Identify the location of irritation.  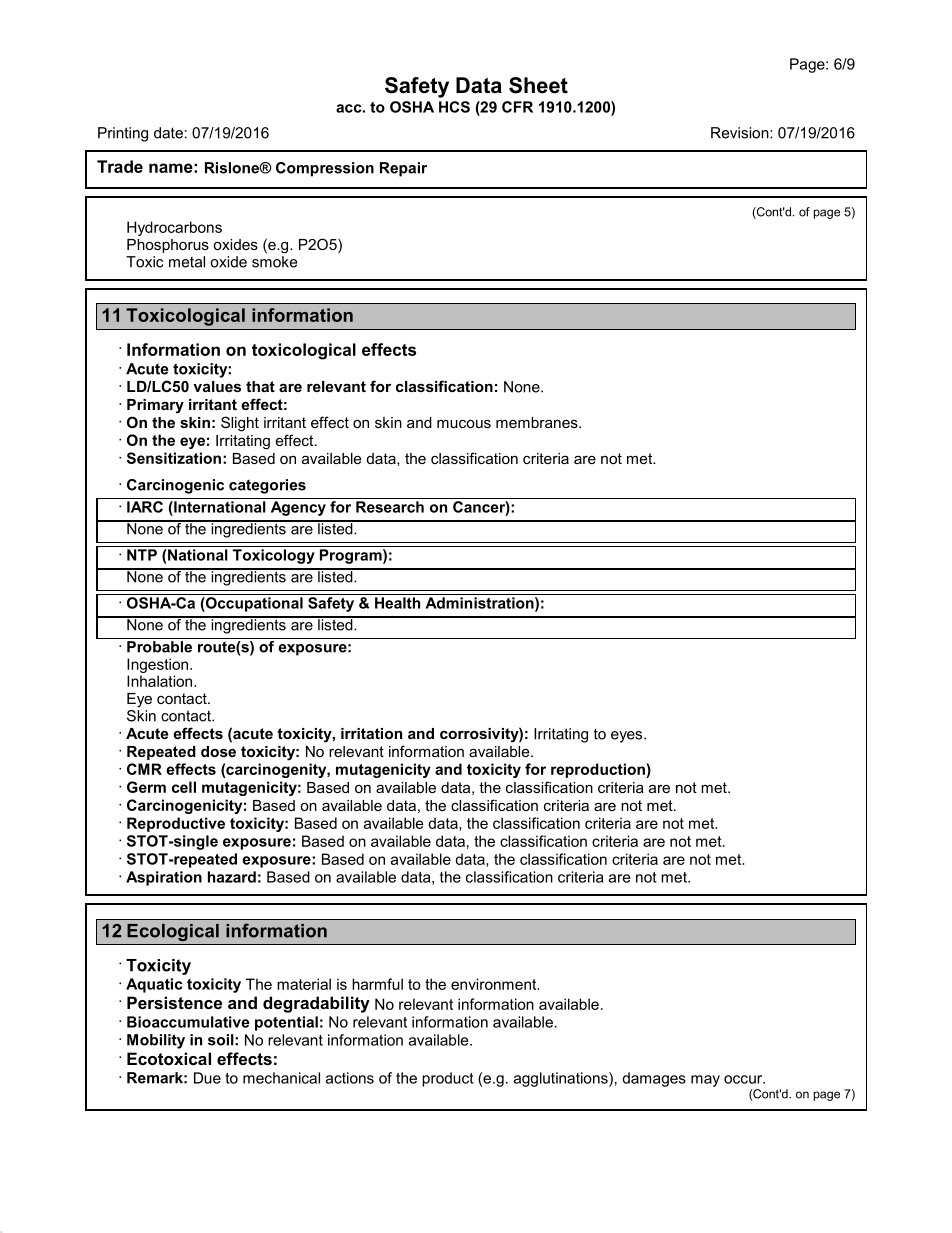
(371, 733).
